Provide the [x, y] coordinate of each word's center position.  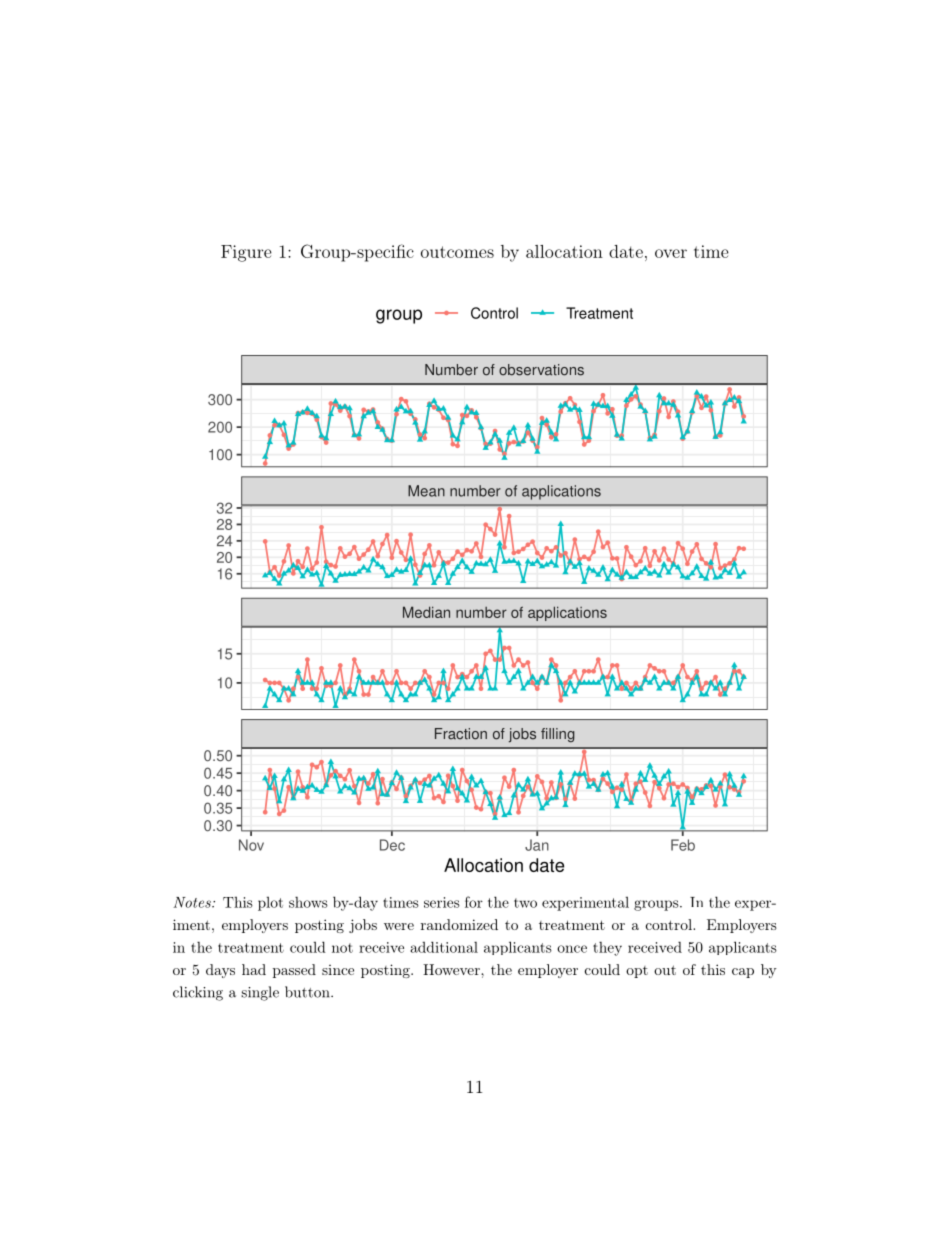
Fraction [461, 734]
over [671, 253]
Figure [246, 253]
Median [426, 612]
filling [558, 735]
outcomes [457, 252]
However [452, 969]
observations [541, 370]
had [254, 969]
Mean [426, 491]
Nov [251, 845]
